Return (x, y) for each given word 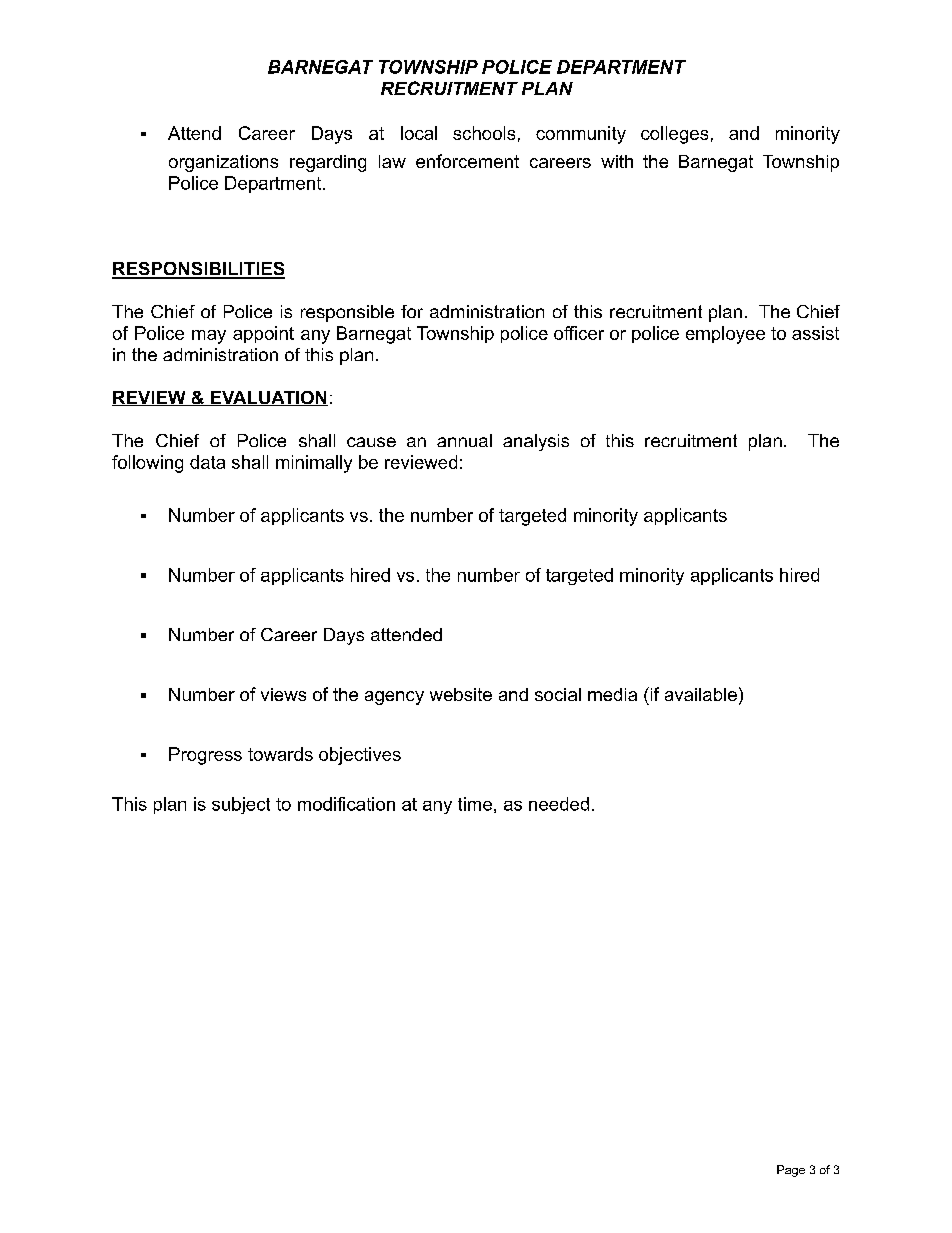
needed (559, 804)
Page (791, 1171)
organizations (223, 163)
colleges (674, 135)
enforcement (467, 161)
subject (241, 805)
